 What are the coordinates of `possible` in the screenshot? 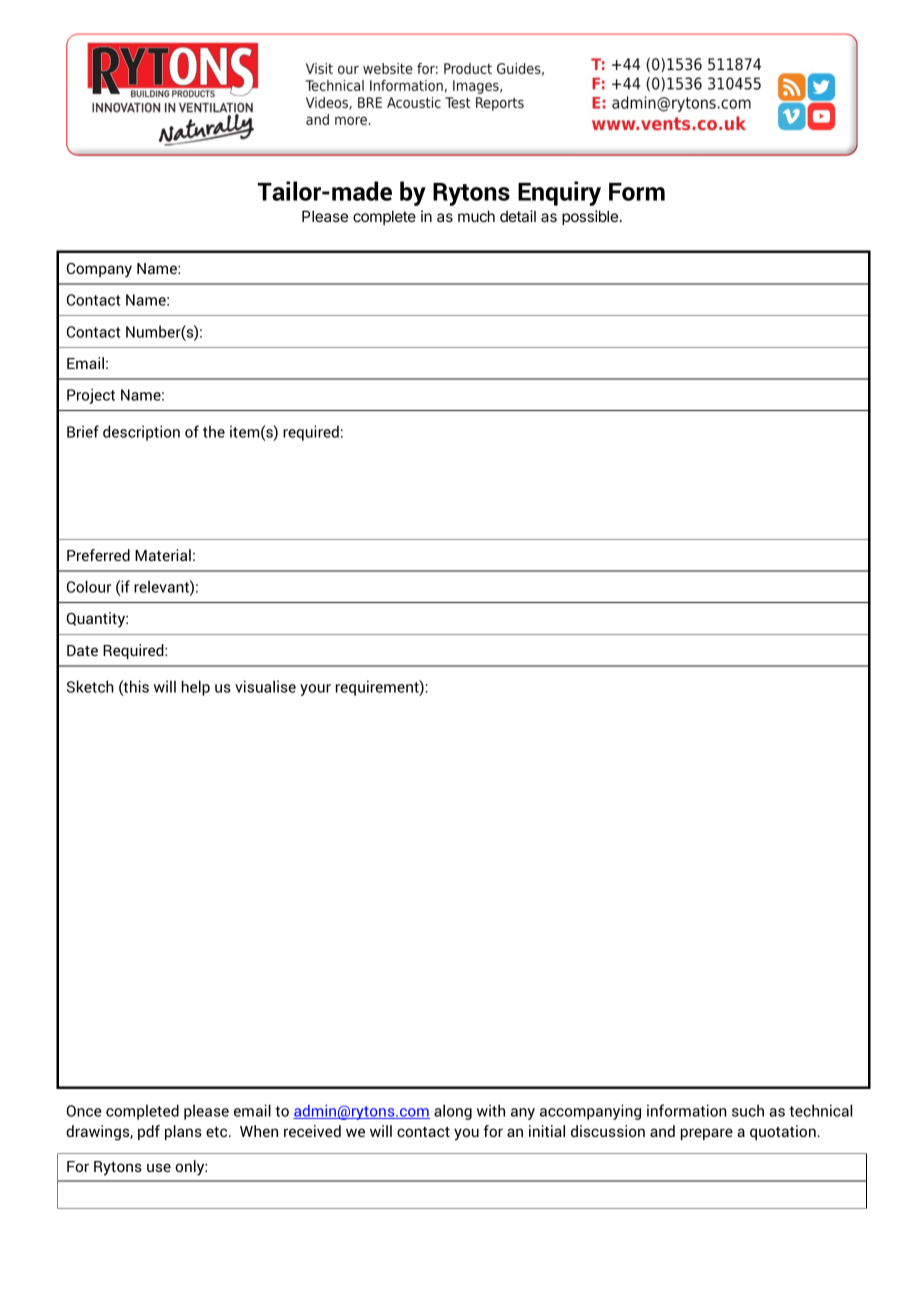 It's located at (590, 217).
